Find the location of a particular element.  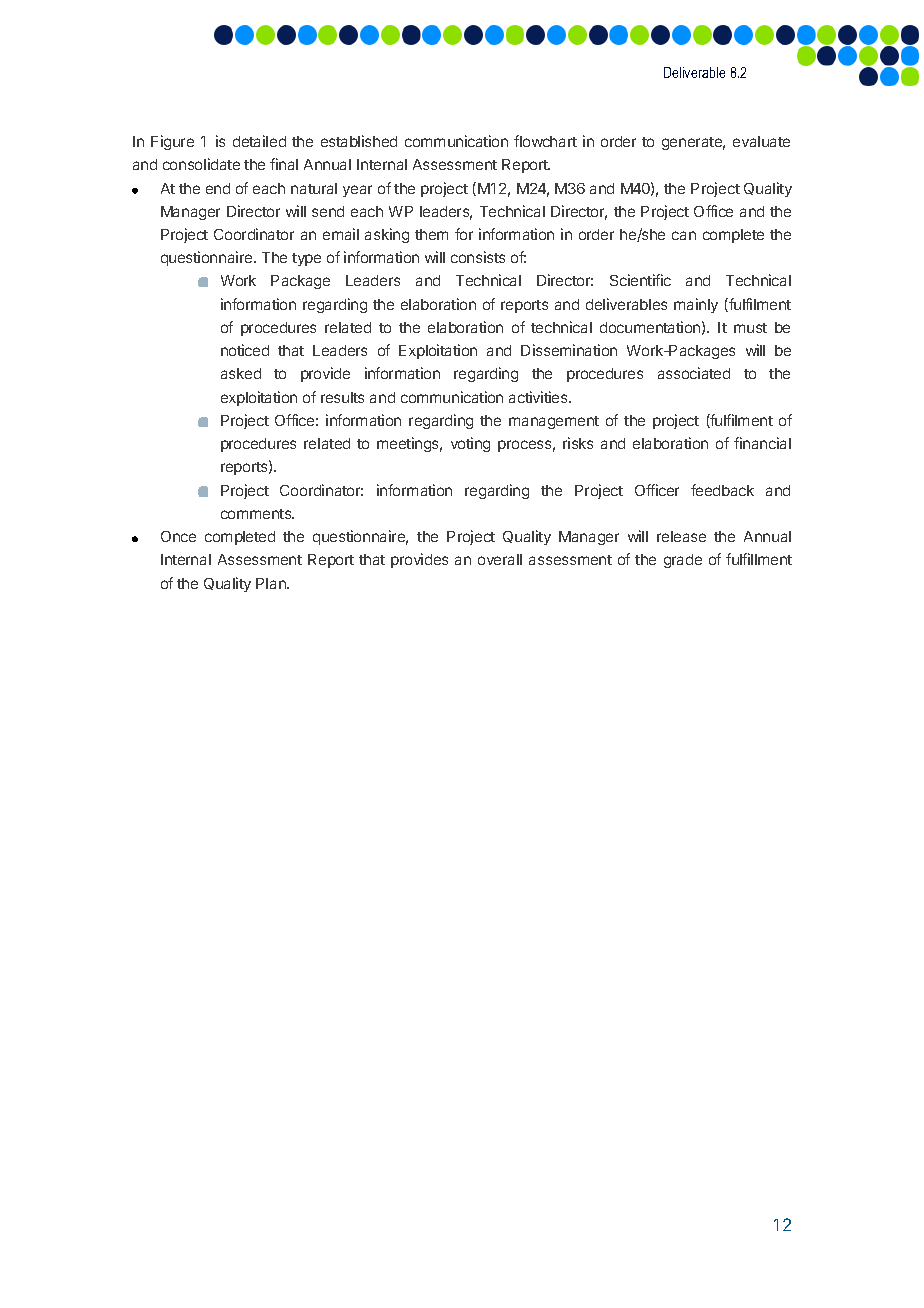

overall is located at coordinates (500, 559).
